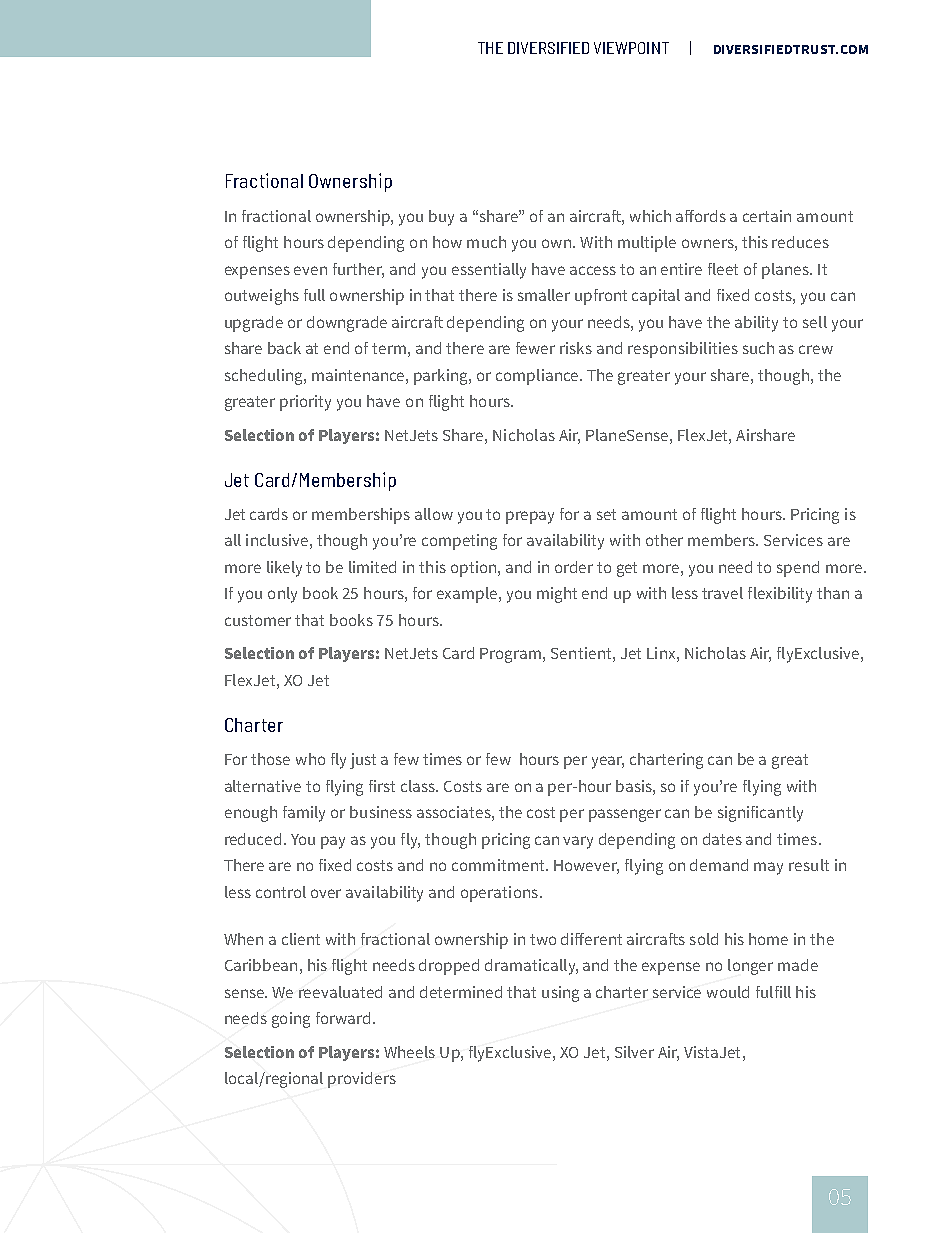  What do you see at coordinates (631, 48) in the image?
I see `VIEWPOINT` at bounding box center [631, 48].
